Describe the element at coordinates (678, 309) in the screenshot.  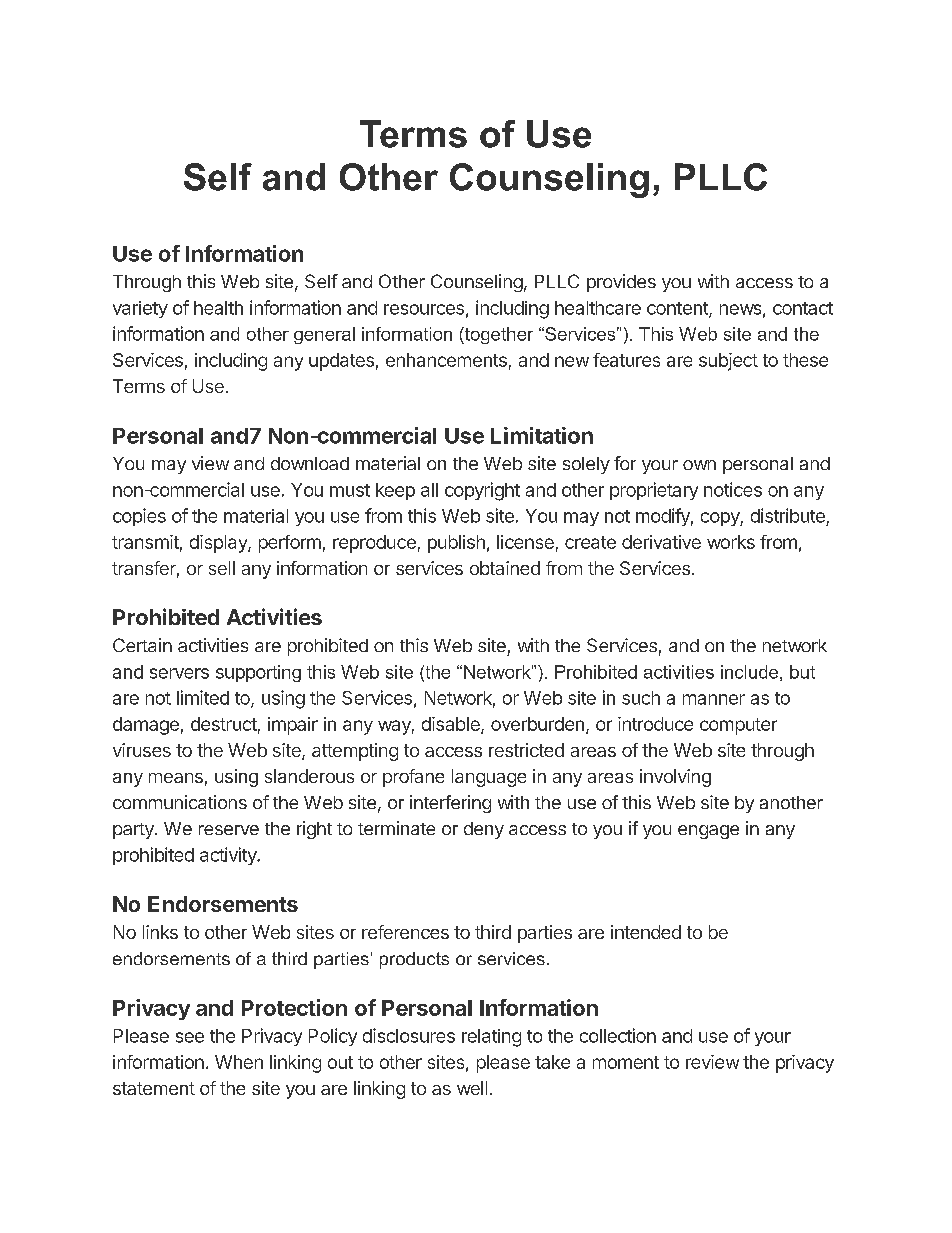
I see `content` at that location.
